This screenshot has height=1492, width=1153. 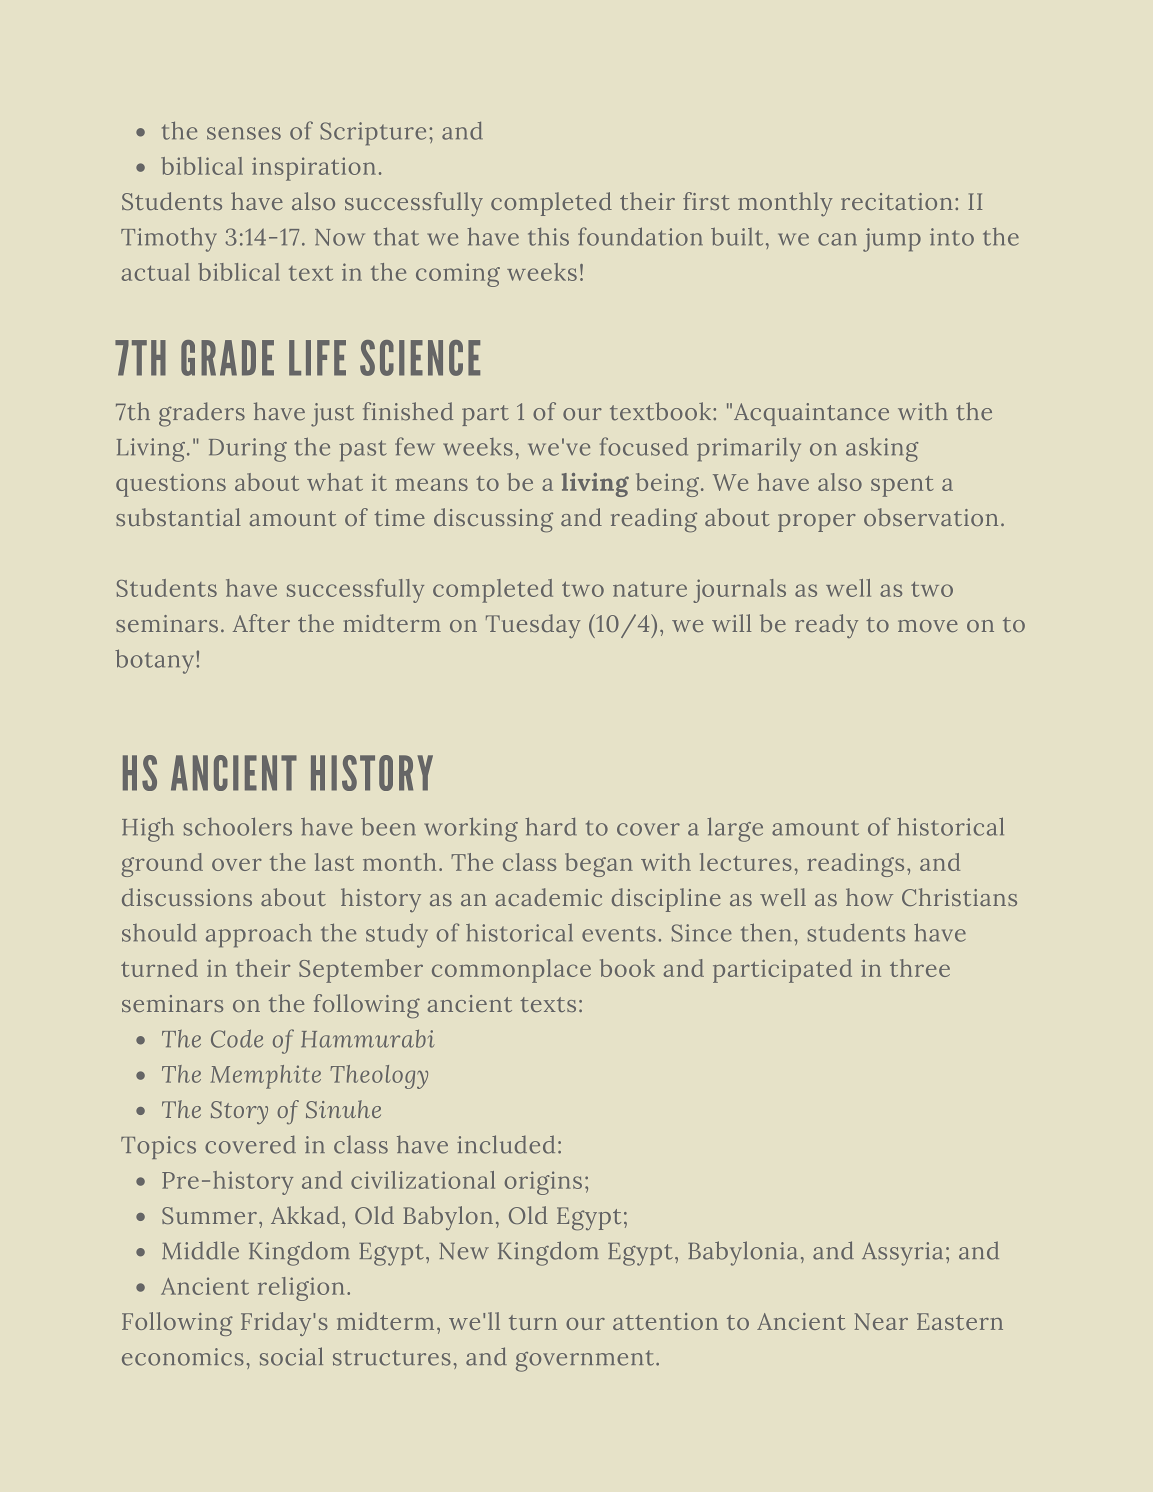 What do you see at coordinates (506, 1144) in the screenshot?
I see `included` at bounding box center [506, 1144].
